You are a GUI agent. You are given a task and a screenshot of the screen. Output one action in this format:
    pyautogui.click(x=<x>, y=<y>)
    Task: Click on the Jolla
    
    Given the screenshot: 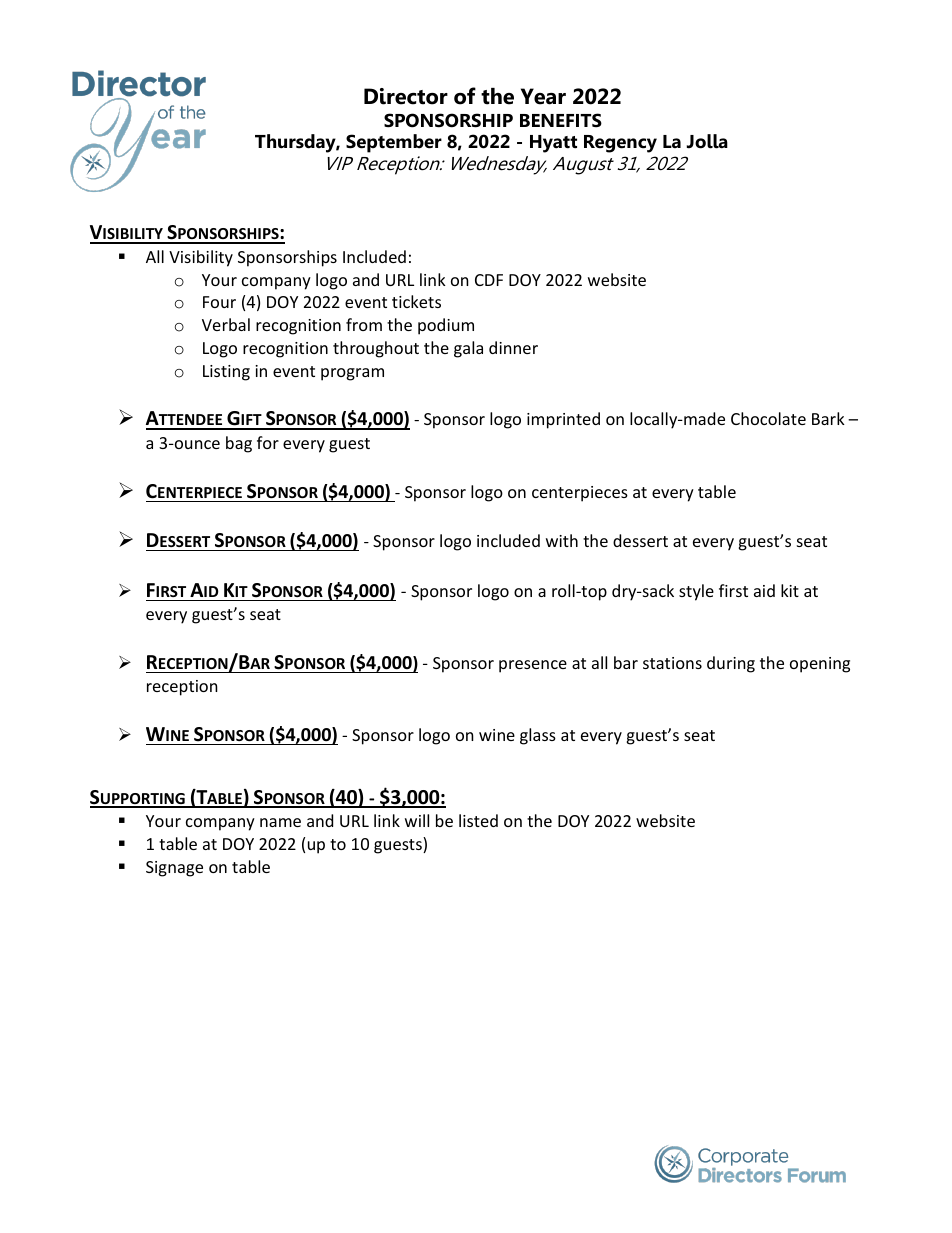 What is the action you would take?
    pyautogui.click(x=707, y=141)
